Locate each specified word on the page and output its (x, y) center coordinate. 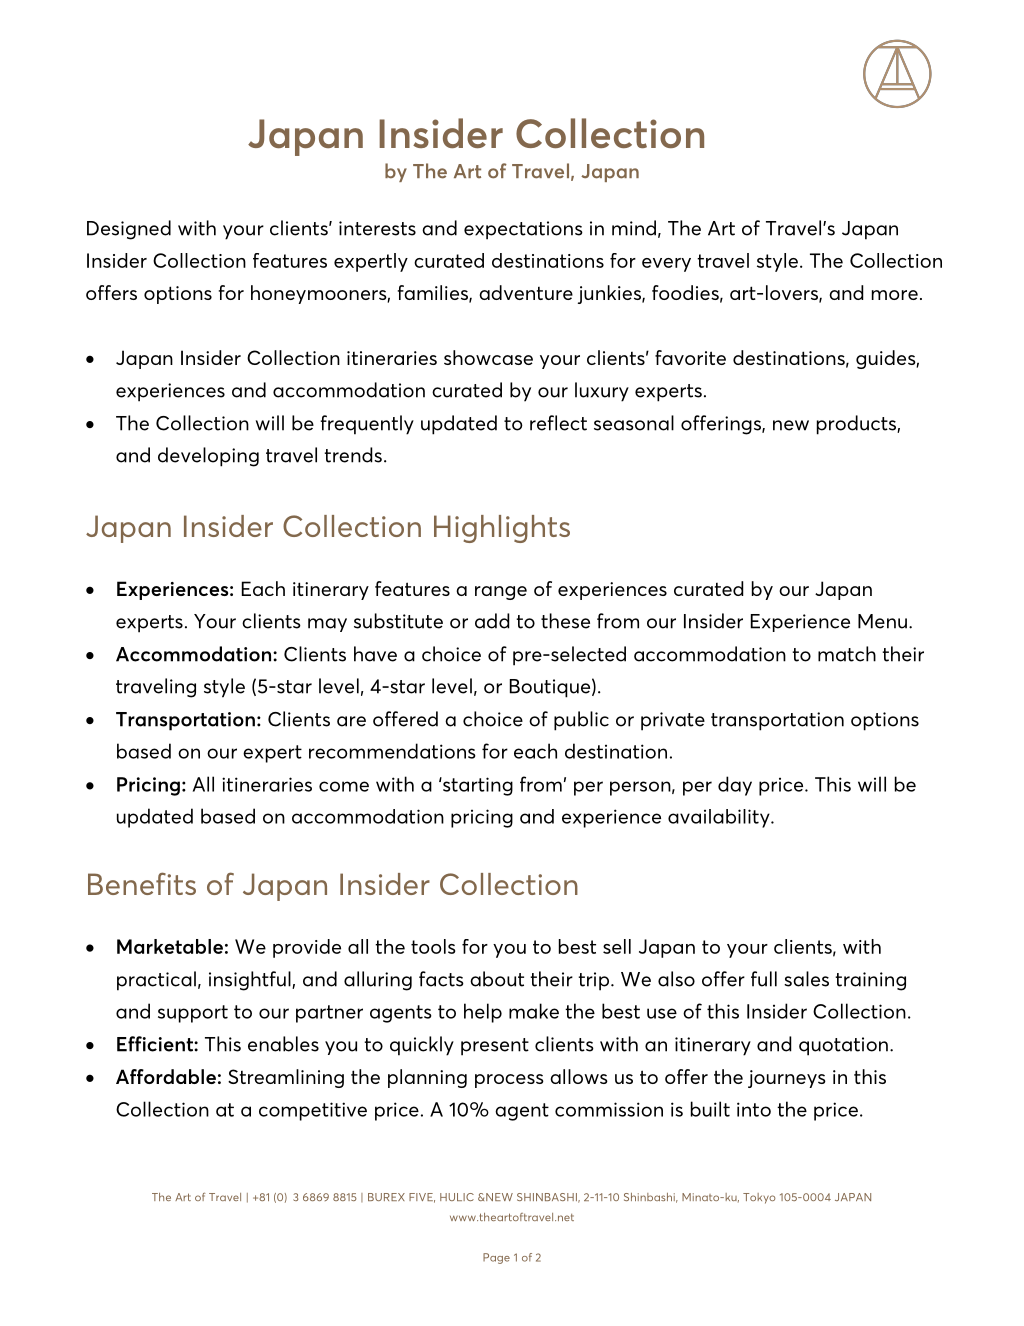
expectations (523, 230)
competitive (313, 1111)
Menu (882, 621)
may (327, 625)
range (501, 593)
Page (496, 1258)
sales (806, 979)
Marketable (170, 946)
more (895, 295)
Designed (129, 230)
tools (433, 946)
